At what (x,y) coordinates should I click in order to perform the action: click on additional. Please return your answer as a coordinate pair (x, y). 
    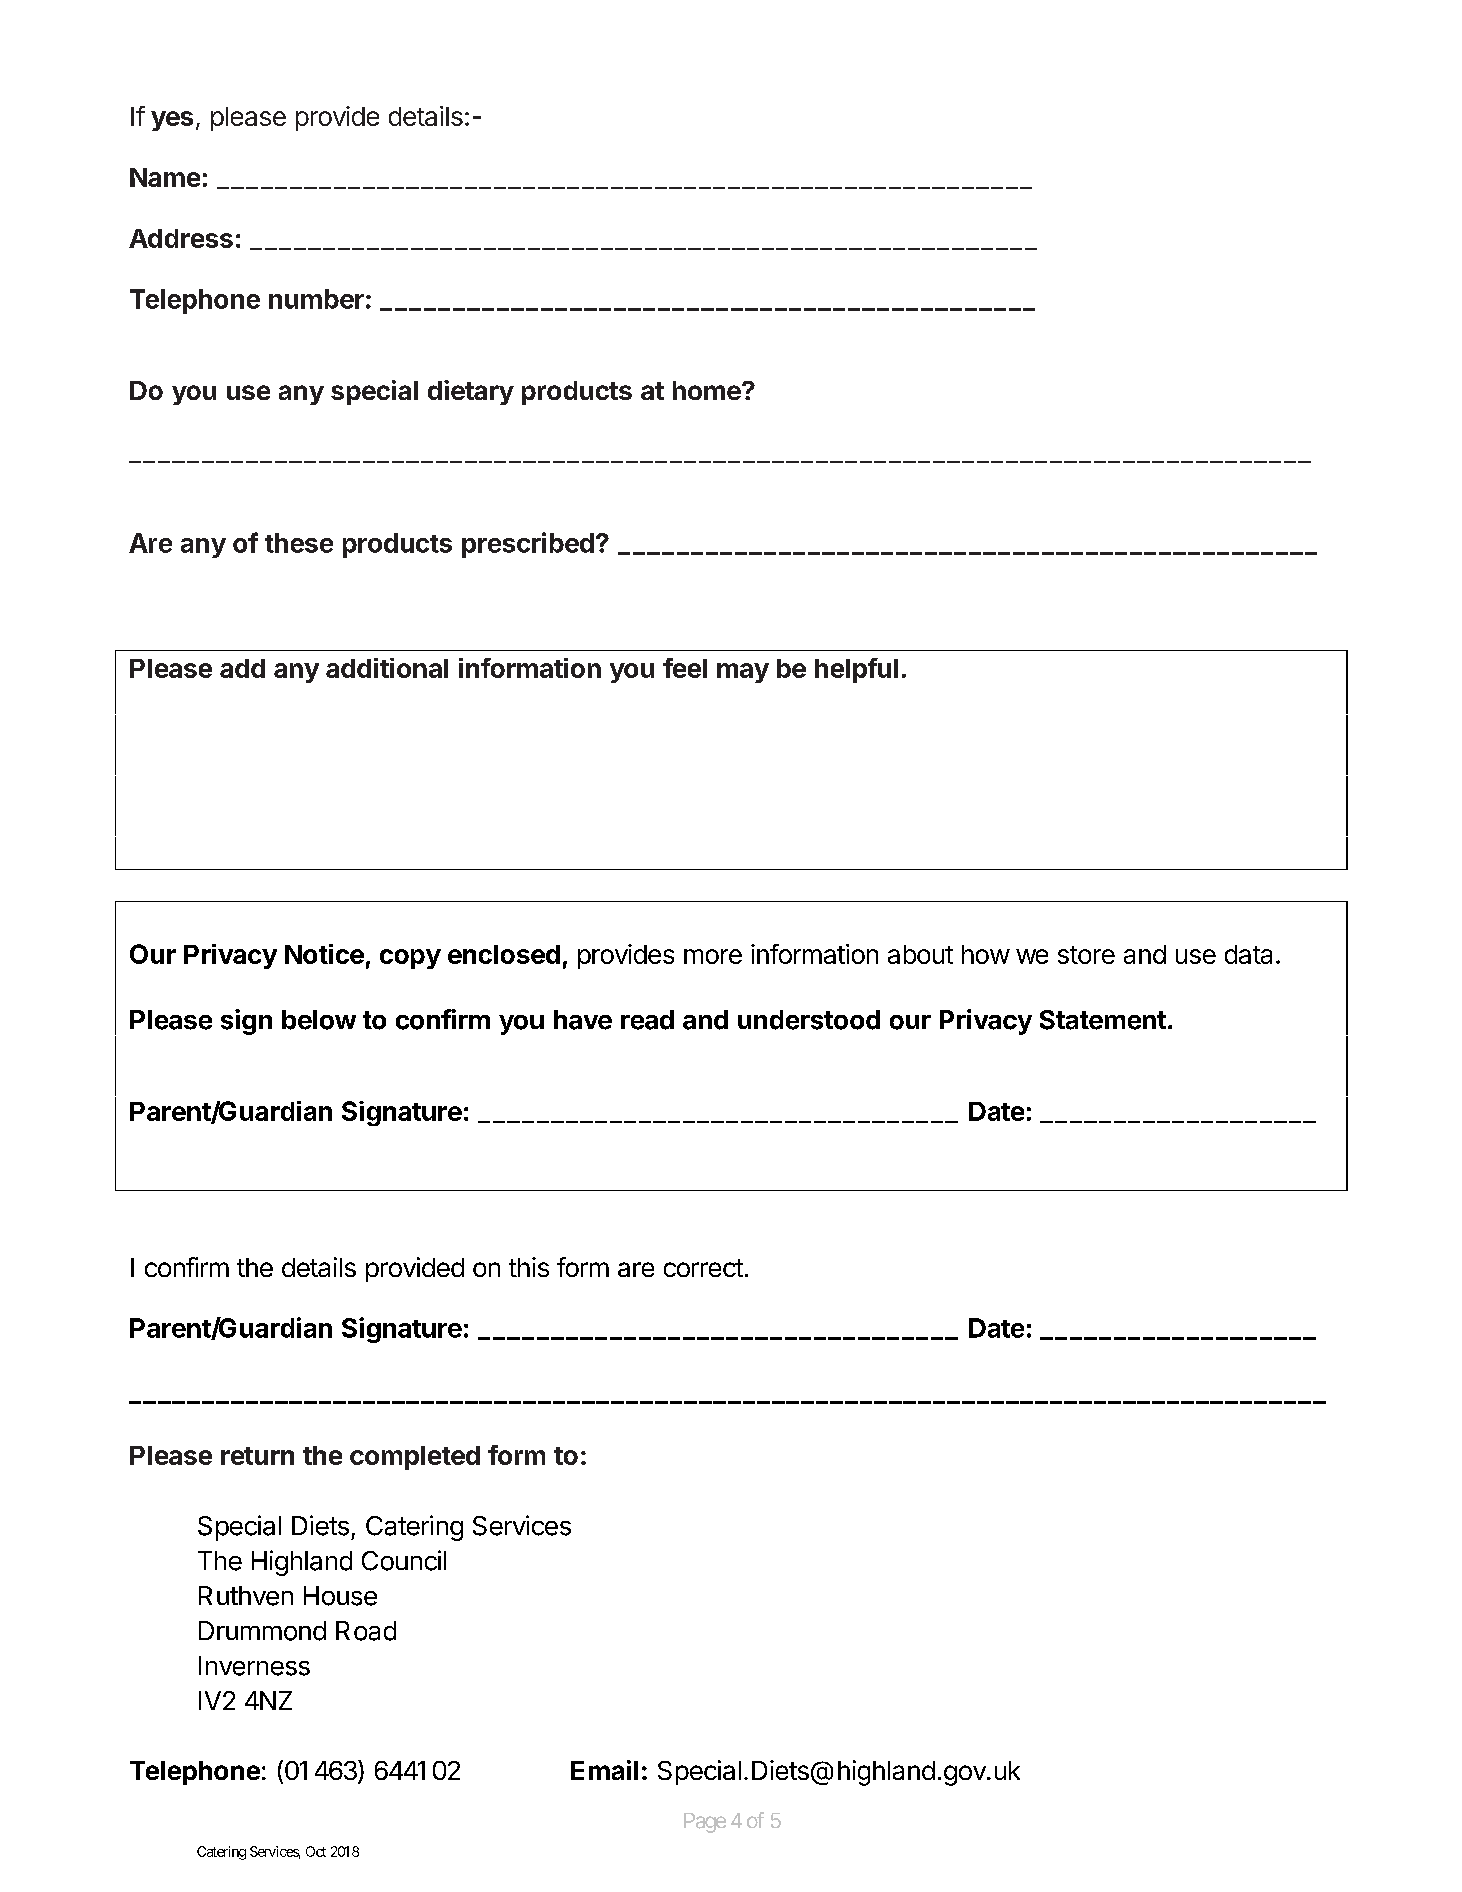
    Looking at the image, I should click on (387, 668).
